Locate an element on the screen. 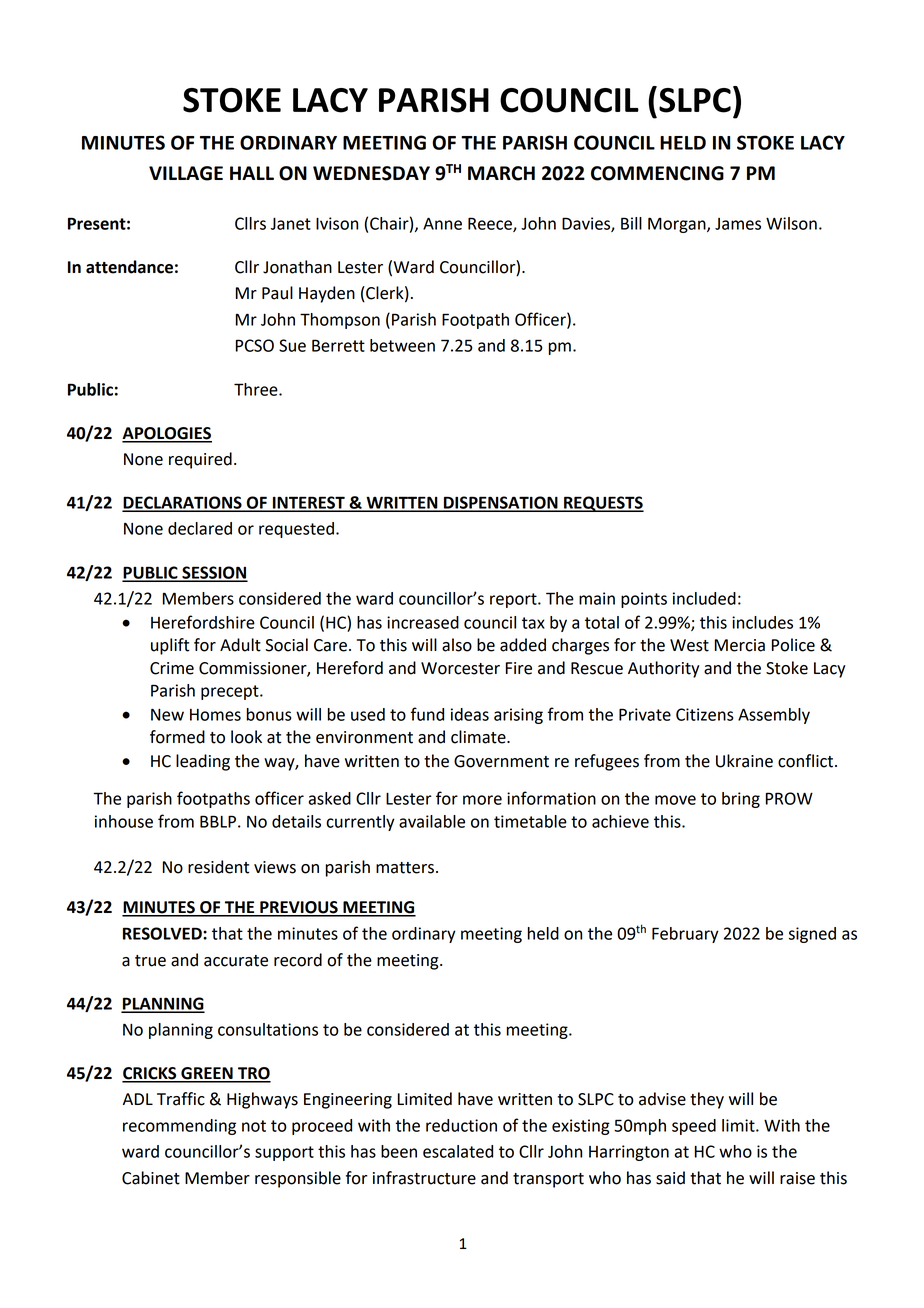 The image size is (924, 1308). bring is located at coordinates (741, 800).
